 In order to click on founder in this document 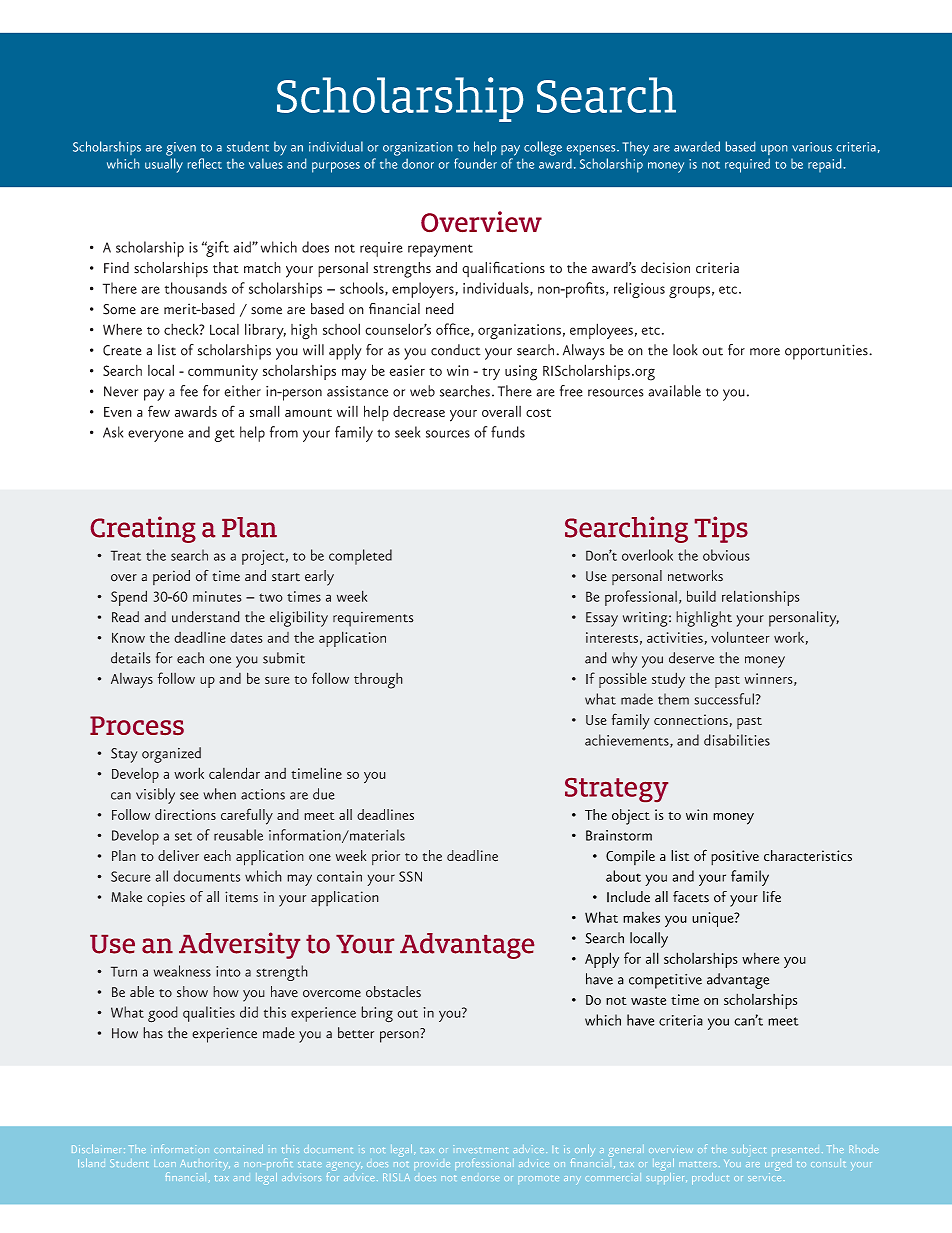, I will do `click(475, 163)`.
